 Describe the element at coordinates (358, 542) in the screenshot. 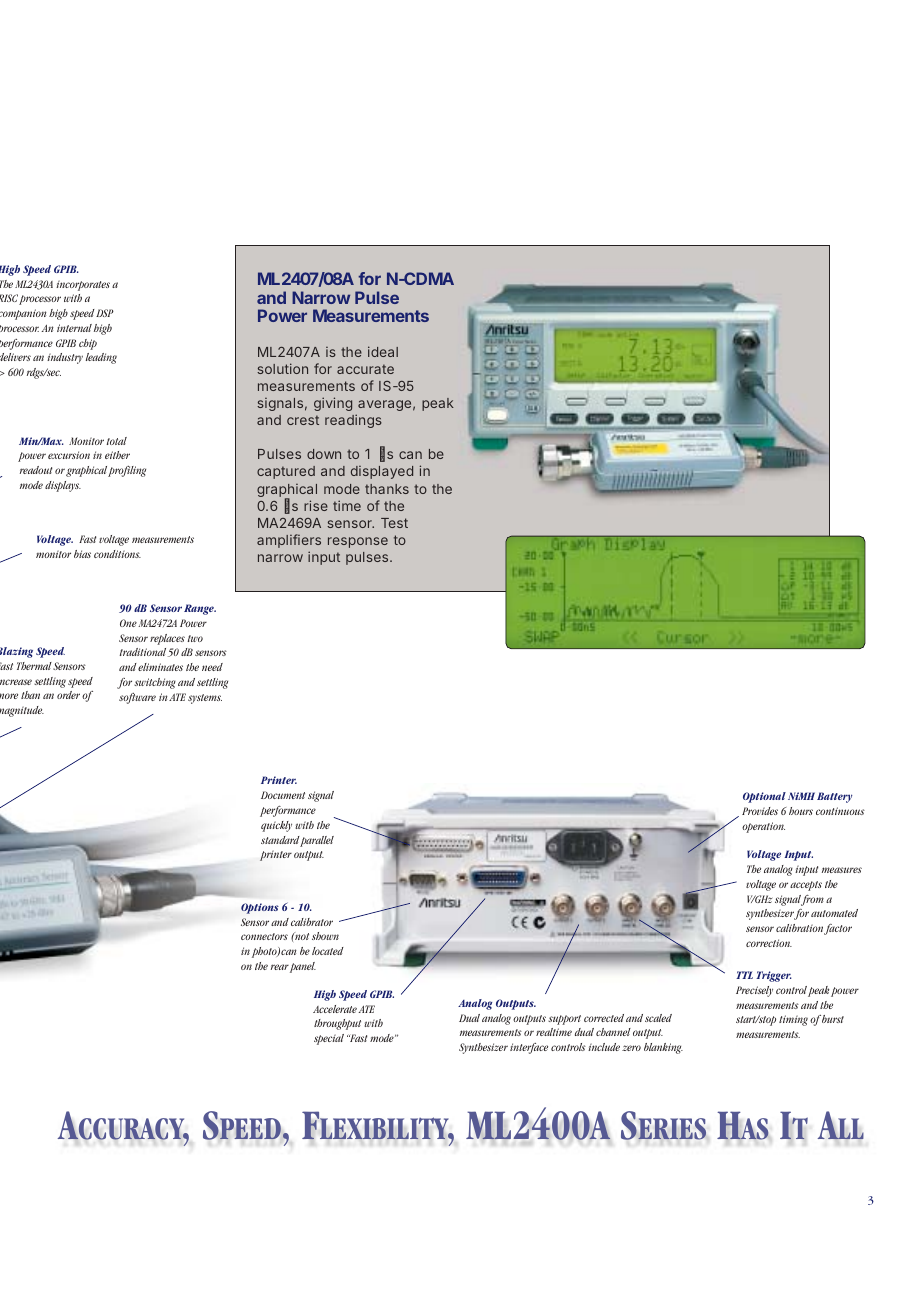

I see `response` at that location.
